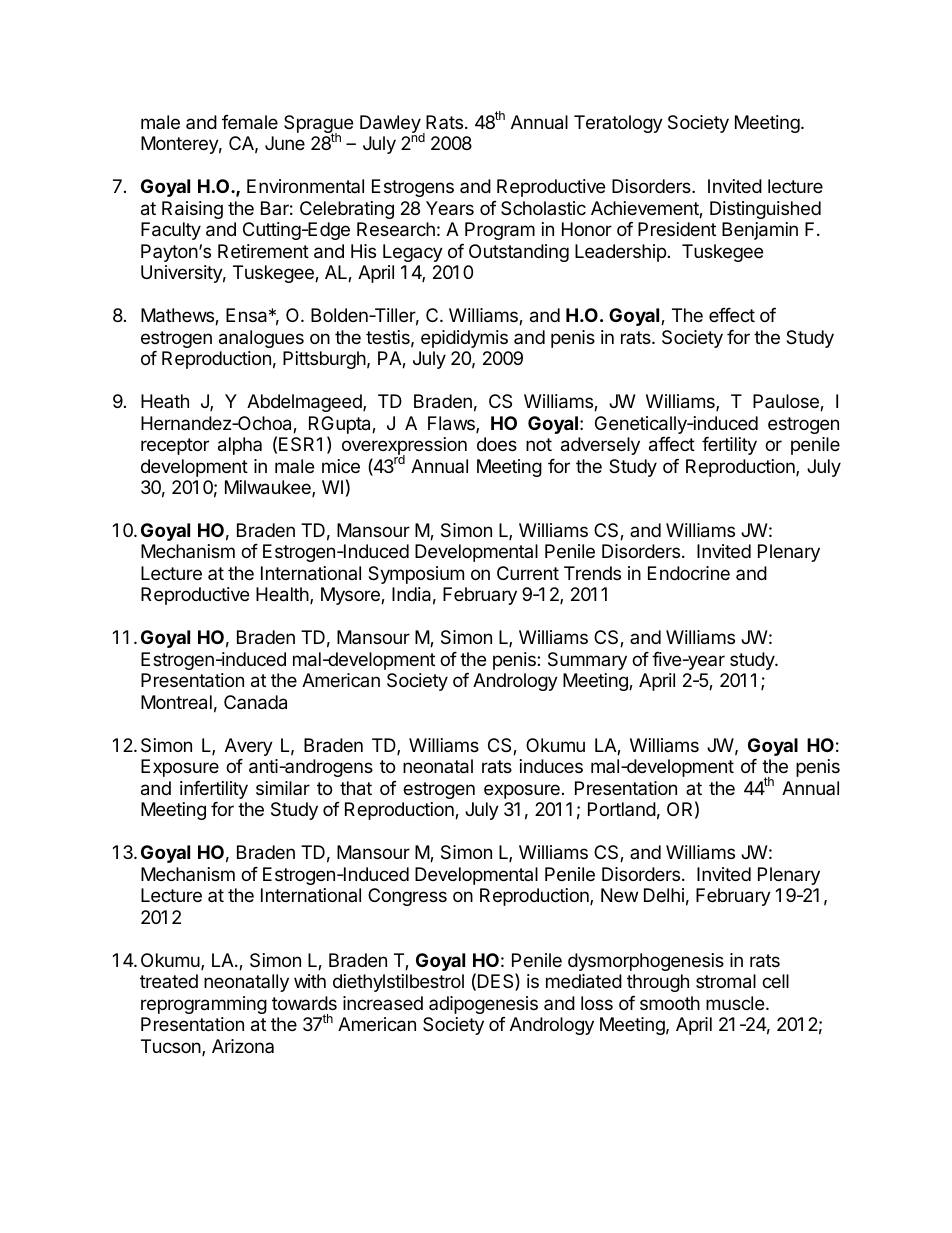  Describe the element at coordinates (407, 897) in the screenshot. I see `Congress` at that location.
